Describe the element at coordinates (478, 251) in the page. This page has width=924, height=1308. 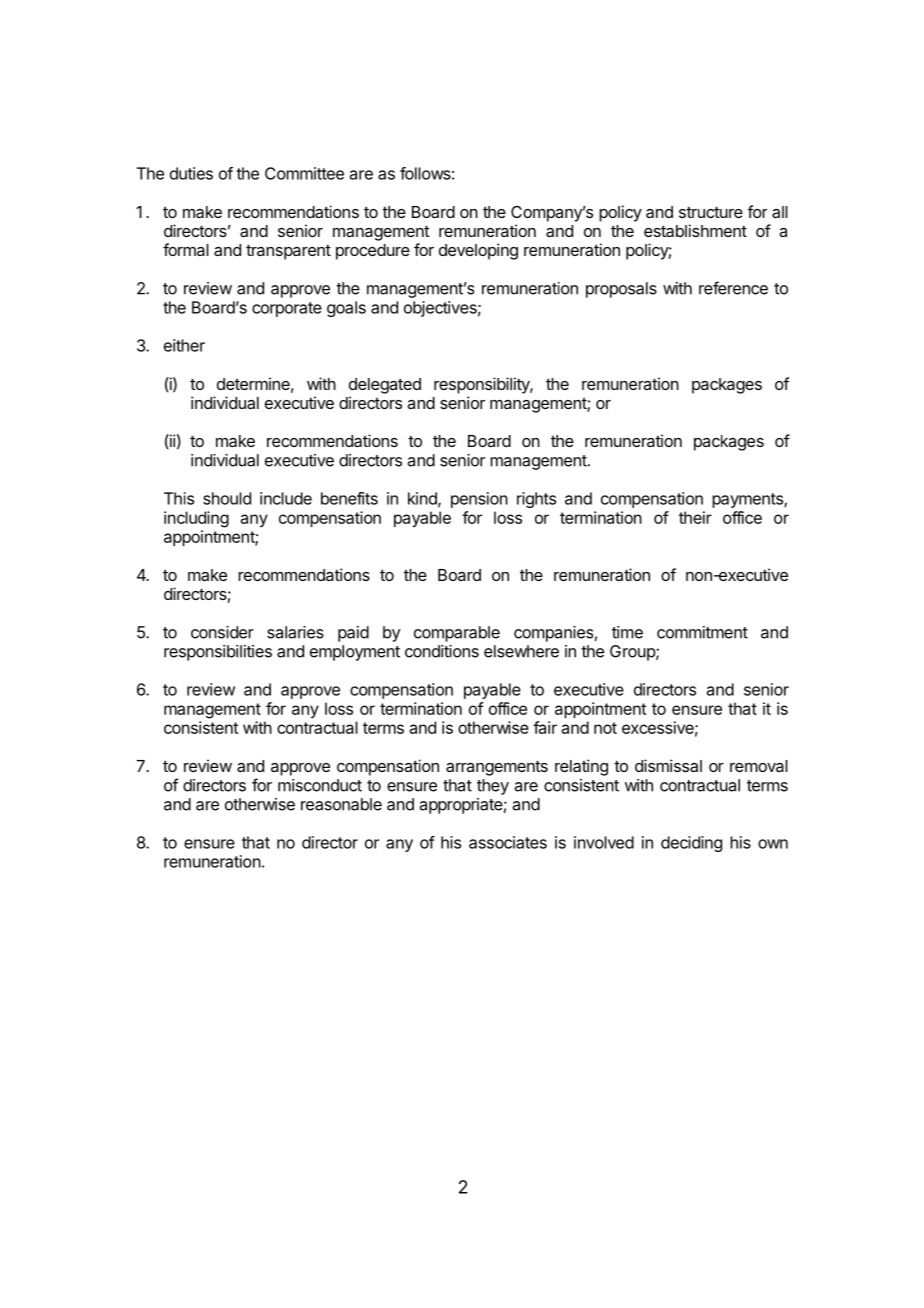
I see `developing` at that location.
